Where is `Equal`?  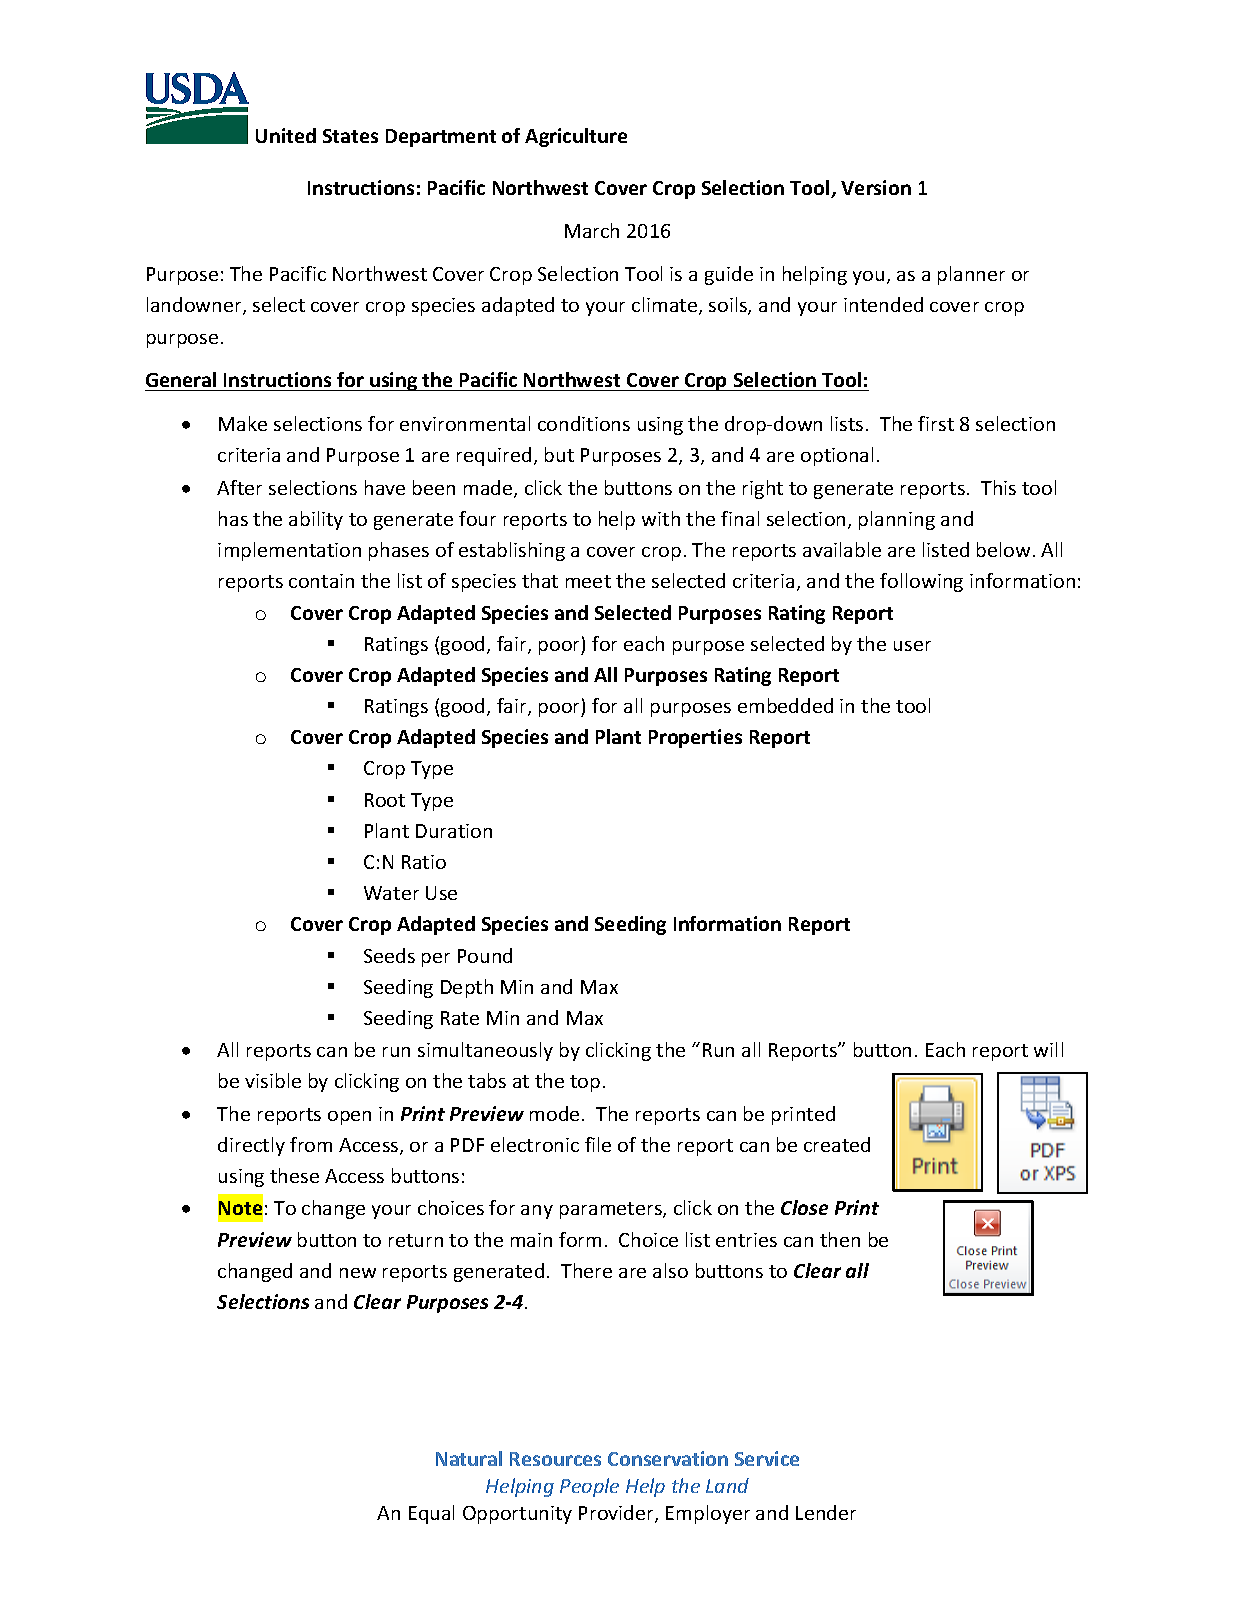 Equal is located at coordinates (431, 1514).
